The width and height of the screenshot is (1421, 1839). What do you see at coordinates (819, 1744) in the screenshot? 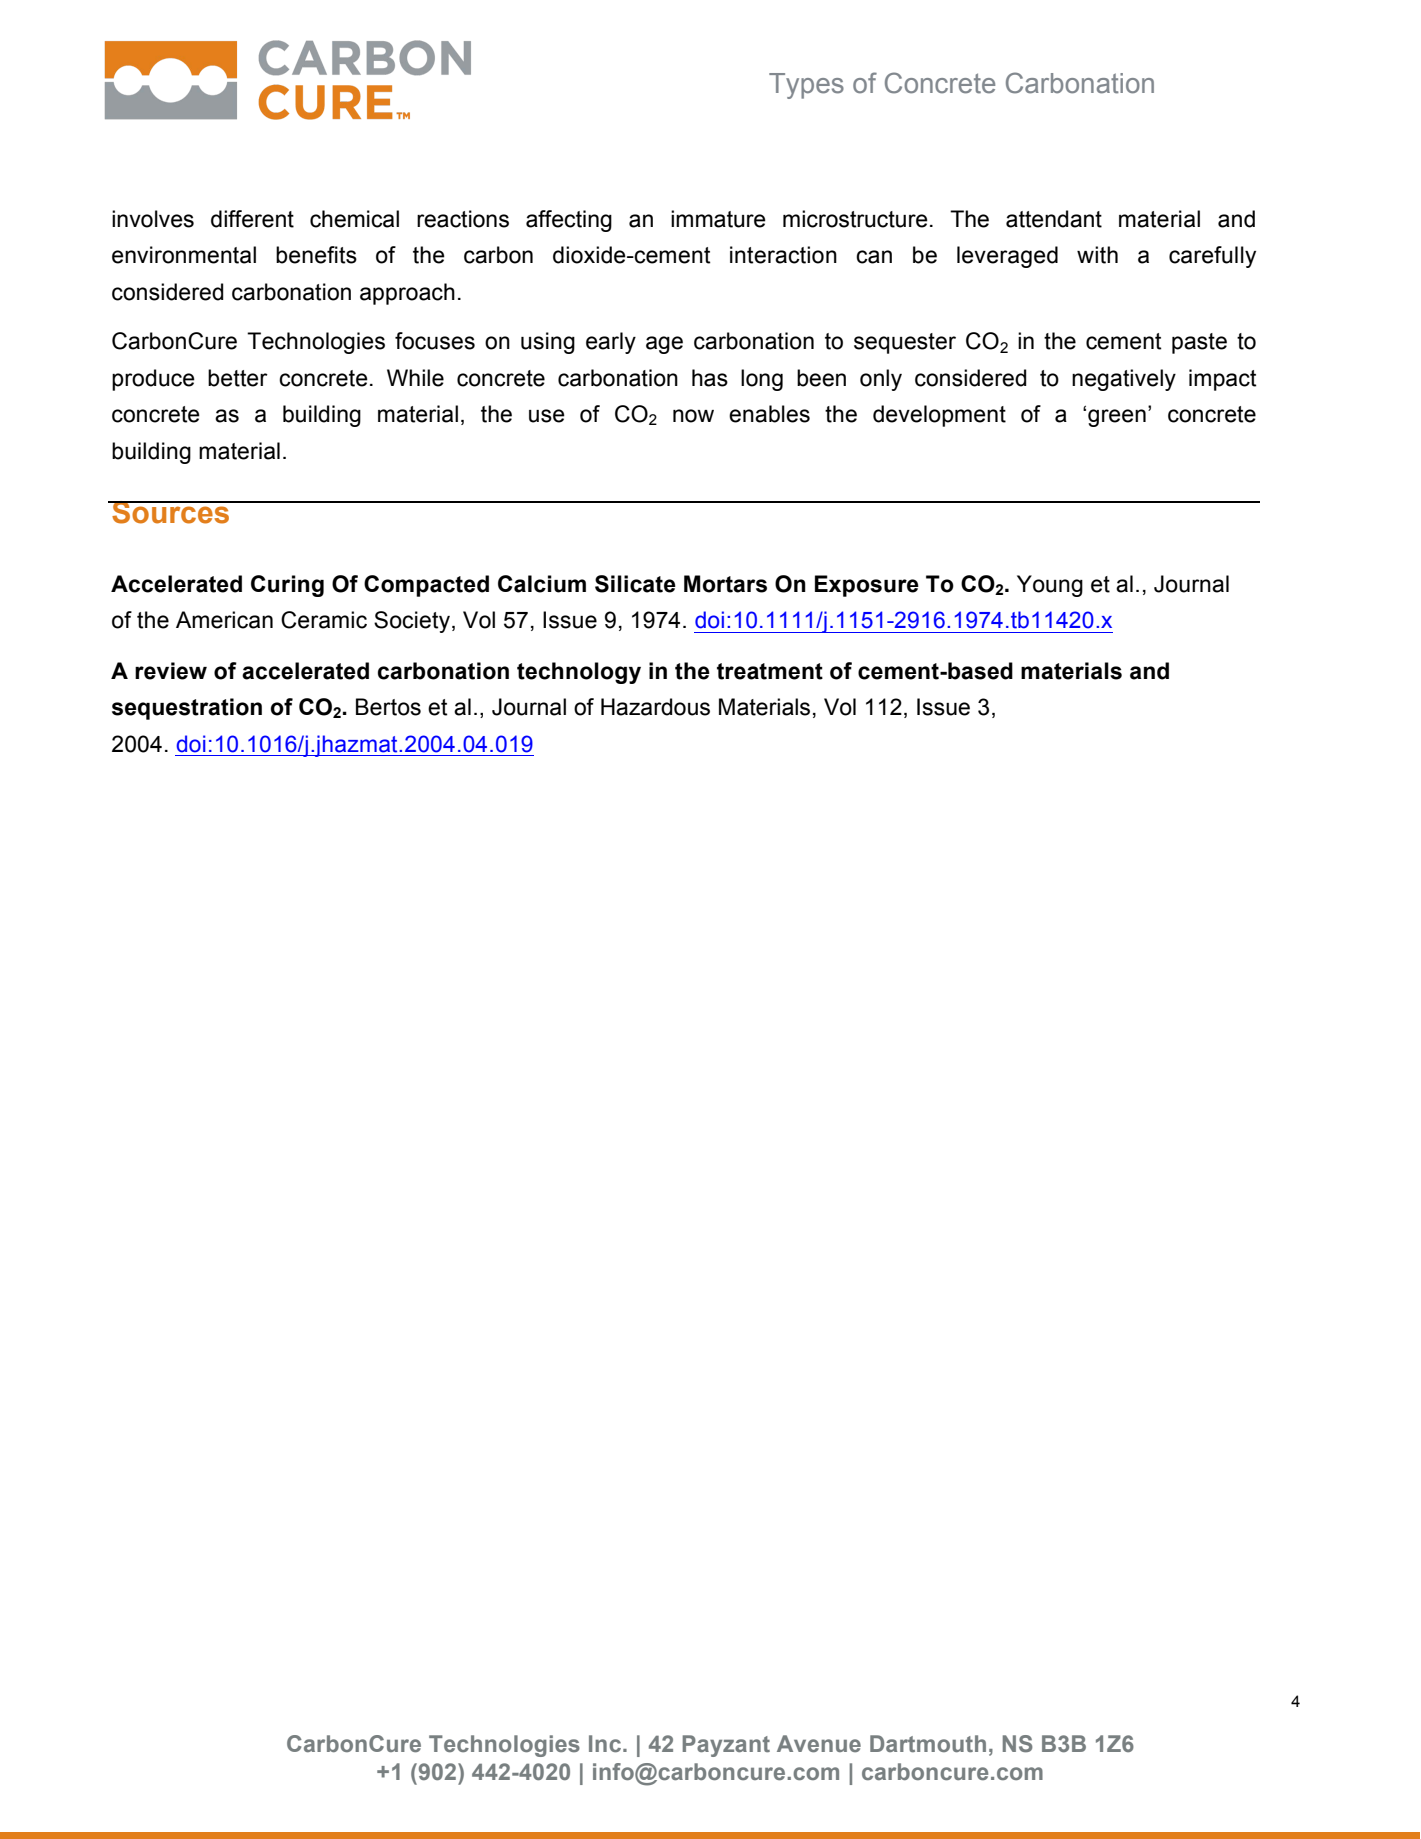
I see `Avenue` at bounding box center [819, 1744].
